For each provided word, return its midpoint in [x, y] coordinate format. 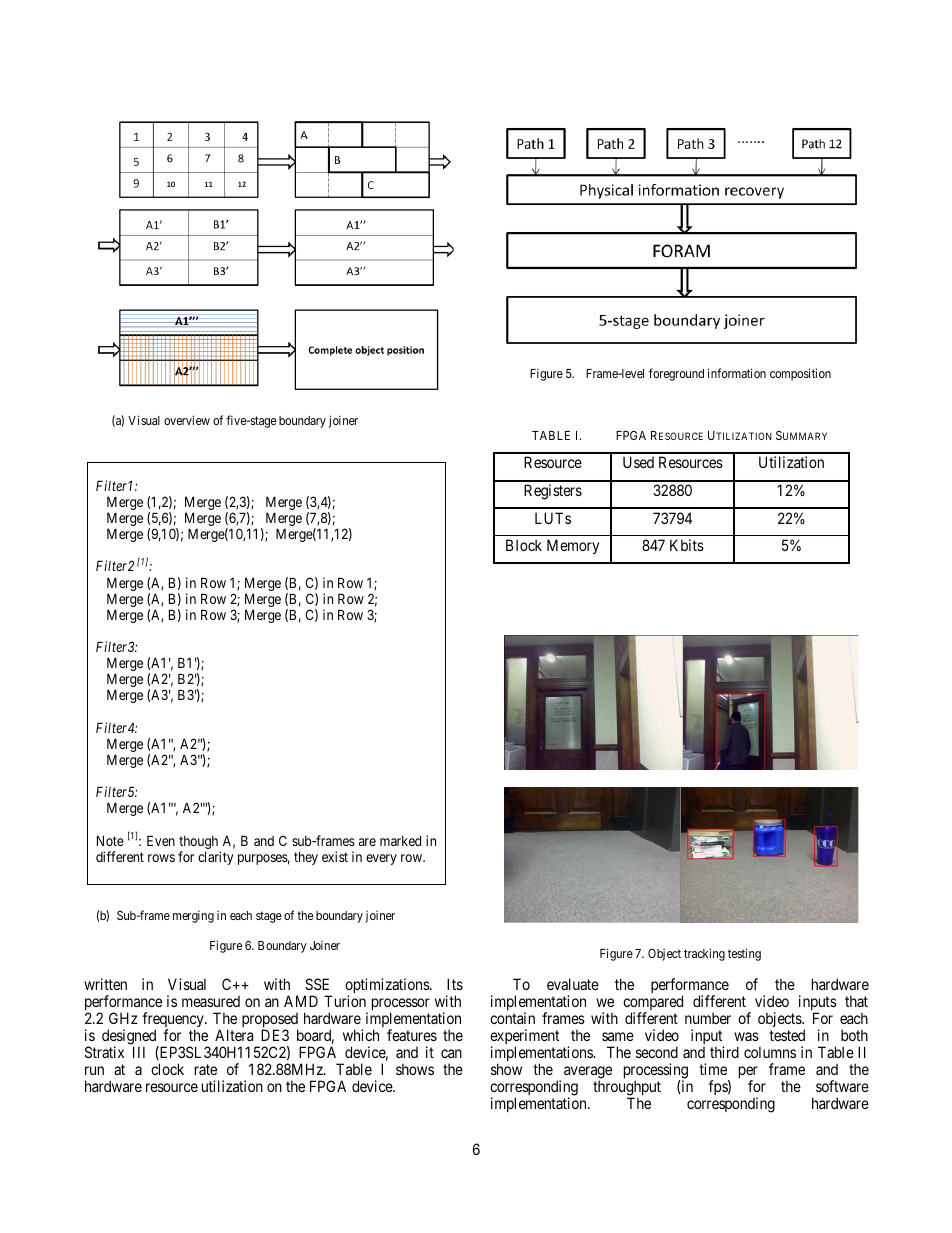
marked [400, 841]
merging [193, 916]
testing [744, 954]
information [737, 373]
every [381, 859]
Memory [573, 546]
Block [524, 545]
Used [638, 462]
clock [167, 1069]
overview [187, 420]
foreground [676, 374]
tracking [704, 954]
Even [161, 840]
